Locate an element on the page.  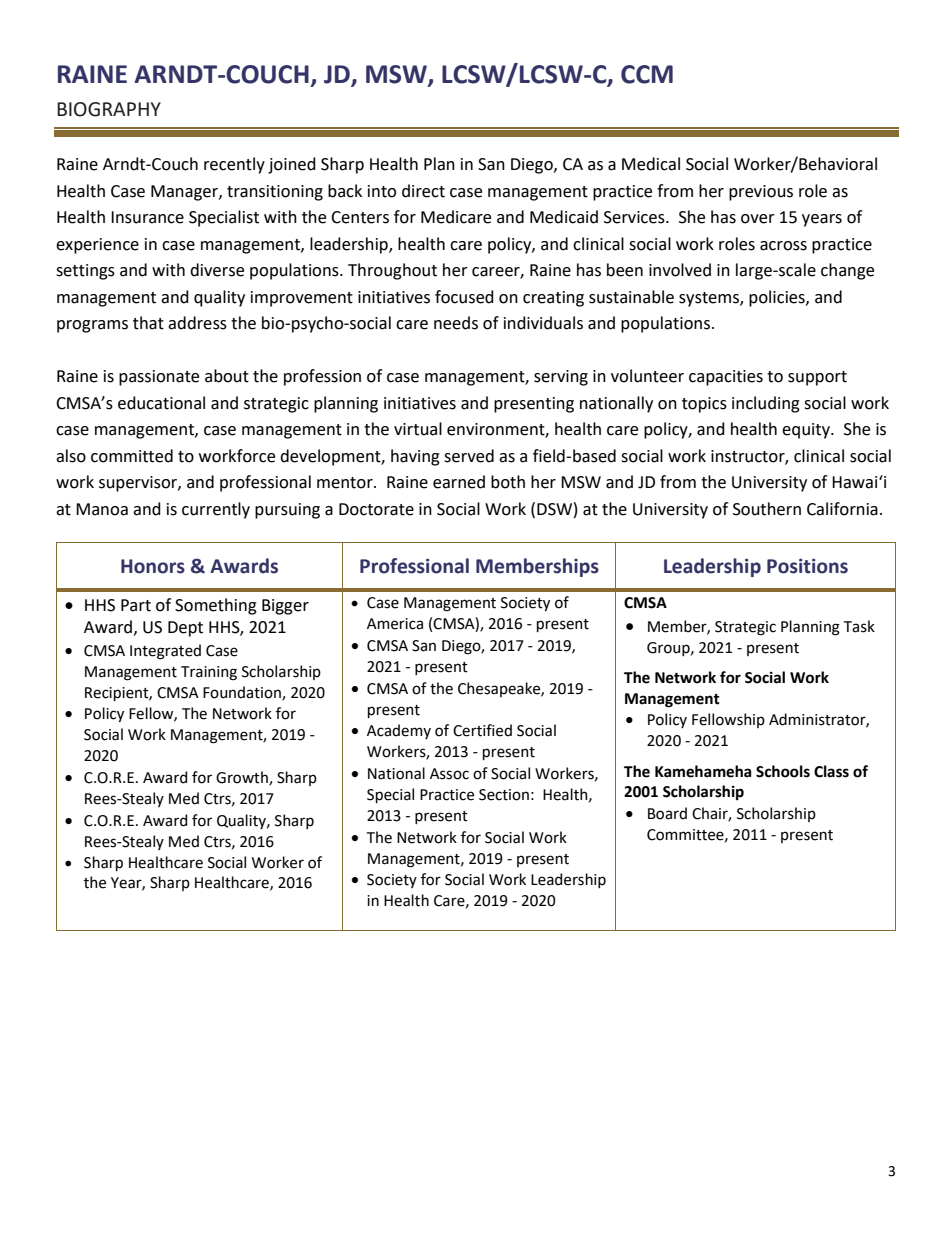
Growth is located at coordinates (243, 778).
